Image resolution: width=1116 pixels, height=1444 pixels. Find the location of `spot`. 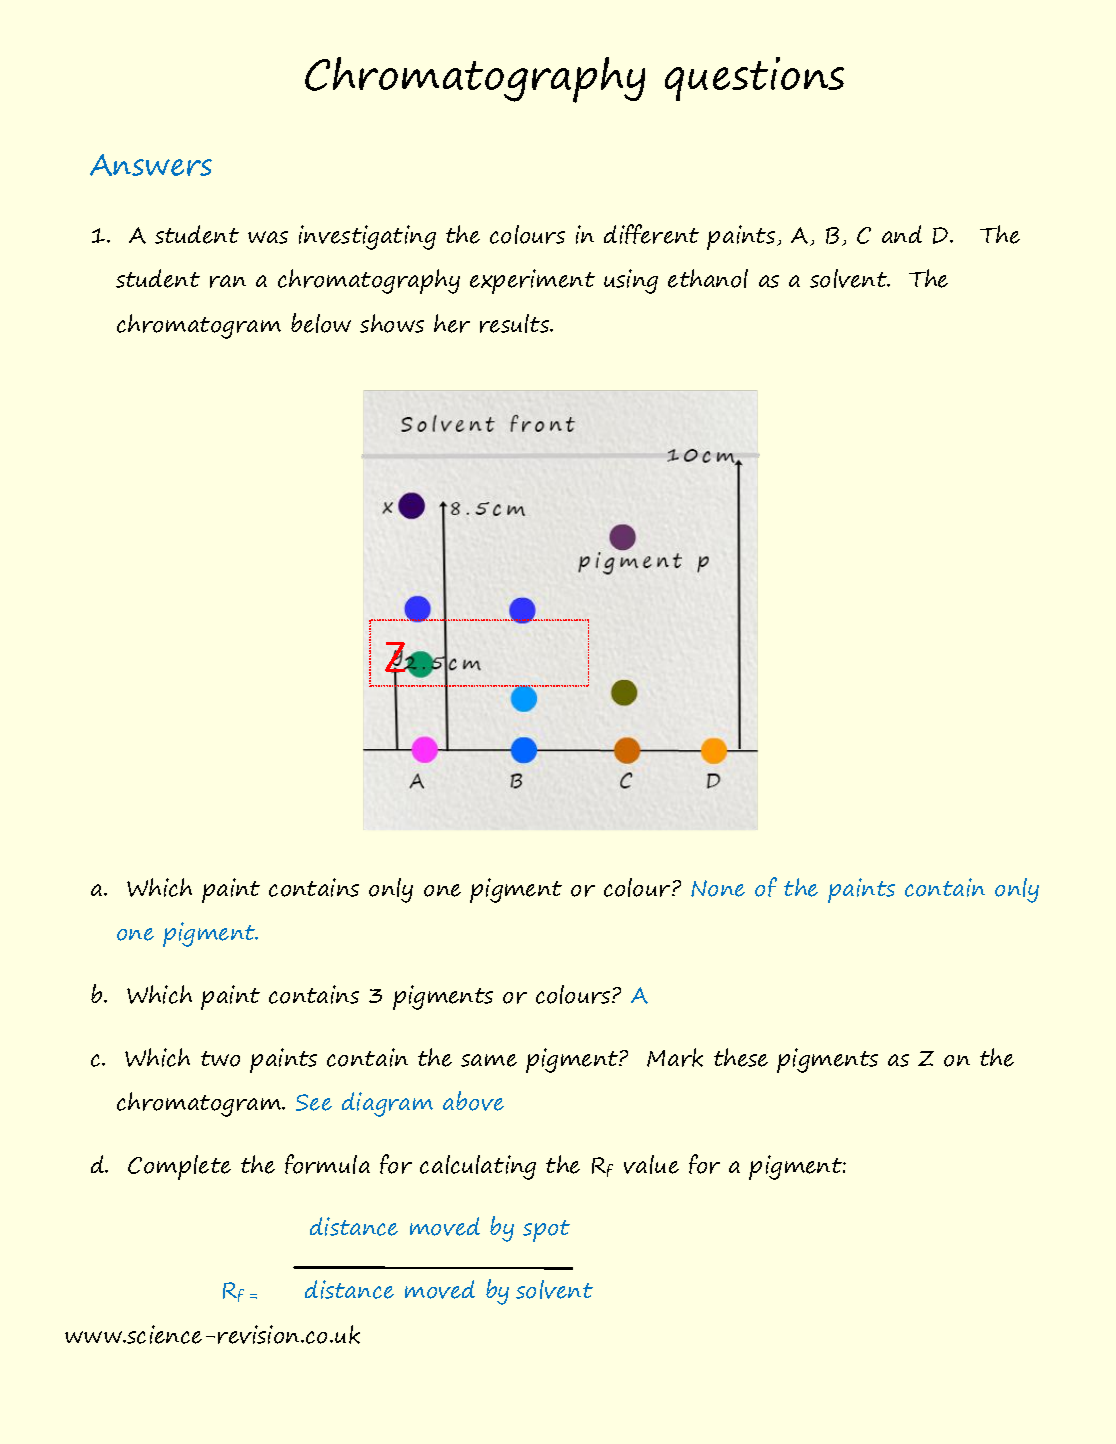

spot is located at coordinates (546, 1231).
